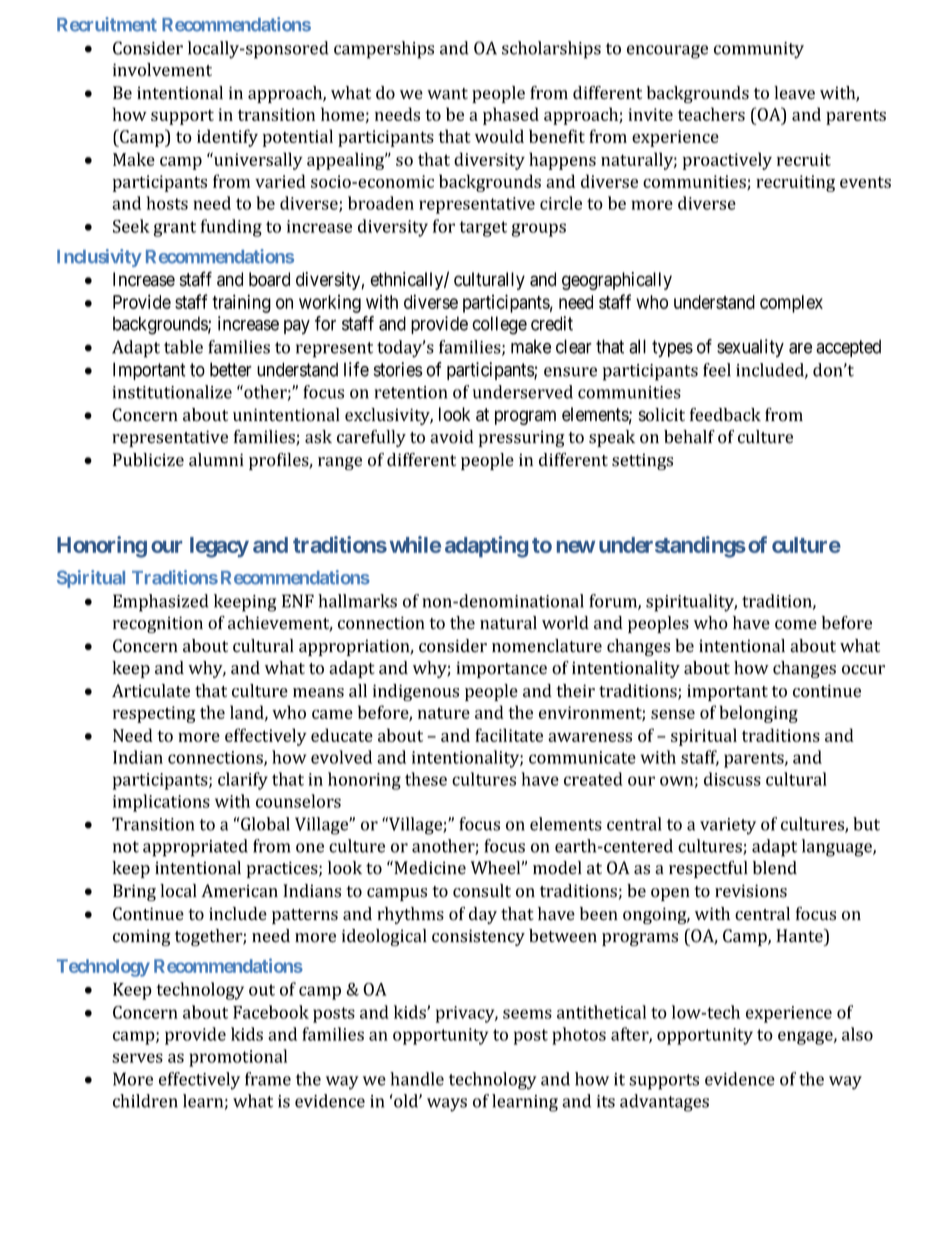  What do you see at coordinates (447, 94) in the document?
I see `want` at bounding box center [447, 94].
